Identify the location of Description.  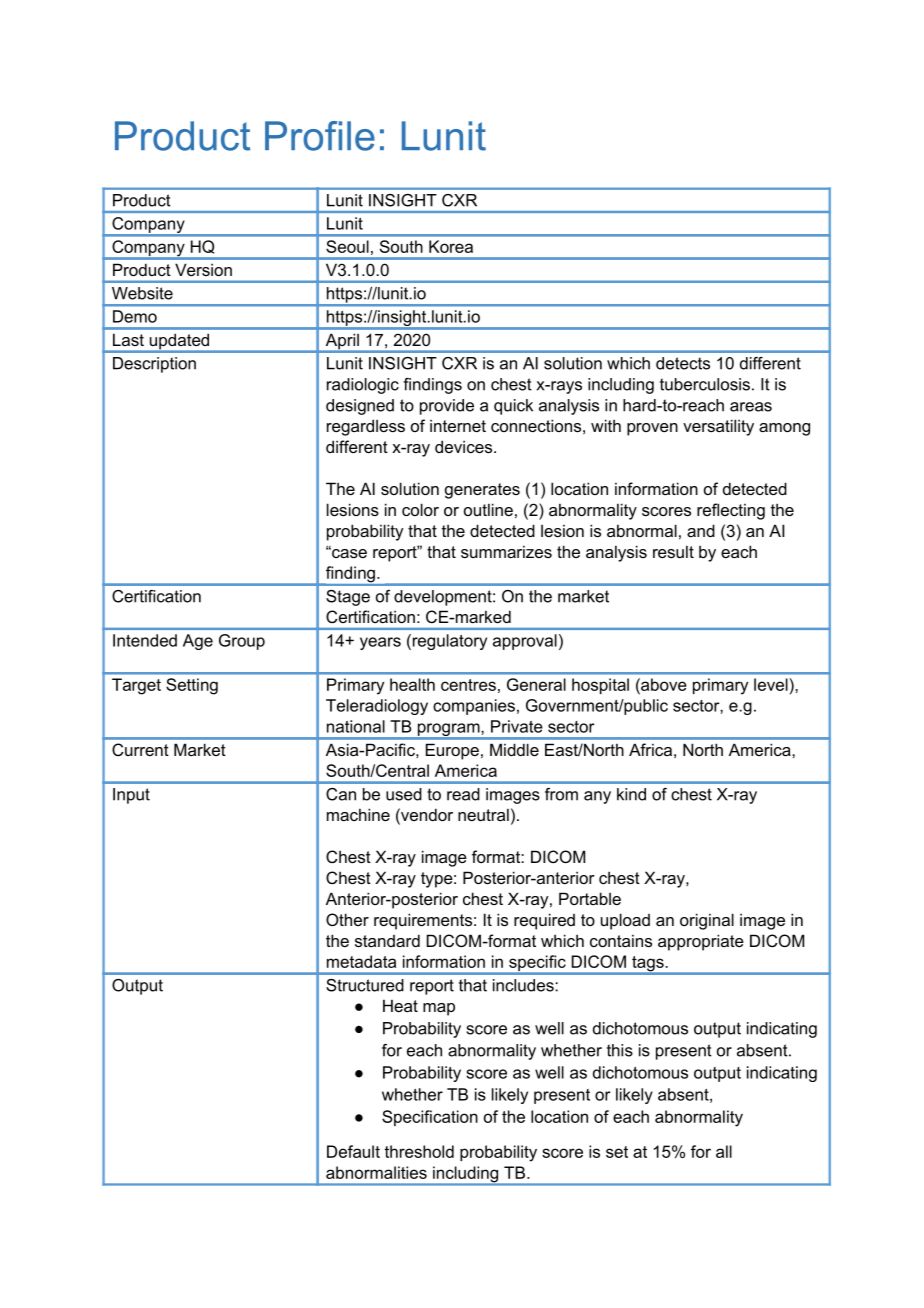
(154, 365).
